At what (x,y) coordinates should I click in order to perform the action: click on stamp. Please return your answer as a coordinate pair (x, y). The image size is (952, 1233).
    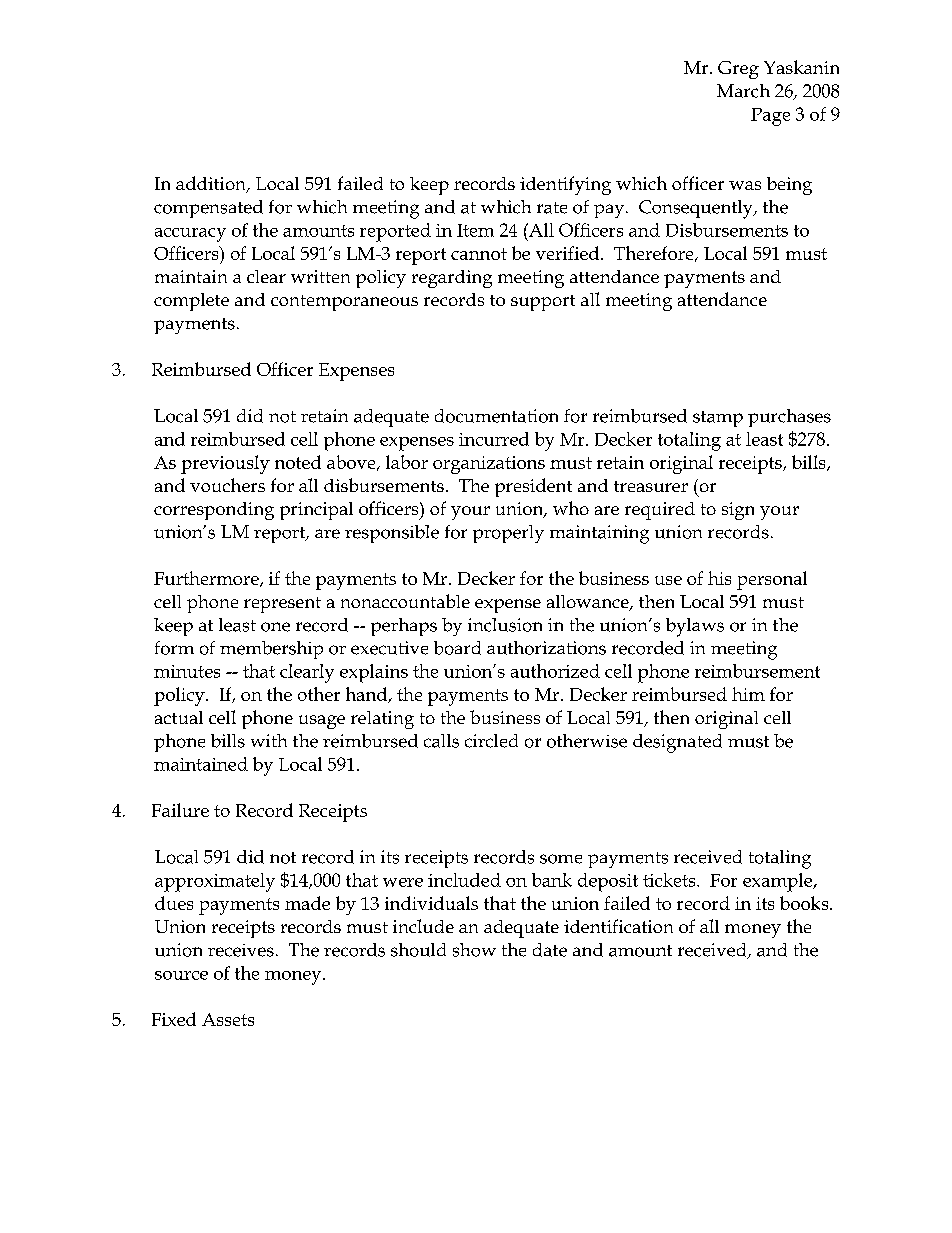
    Looking at the image, I should click on (718, 419).
